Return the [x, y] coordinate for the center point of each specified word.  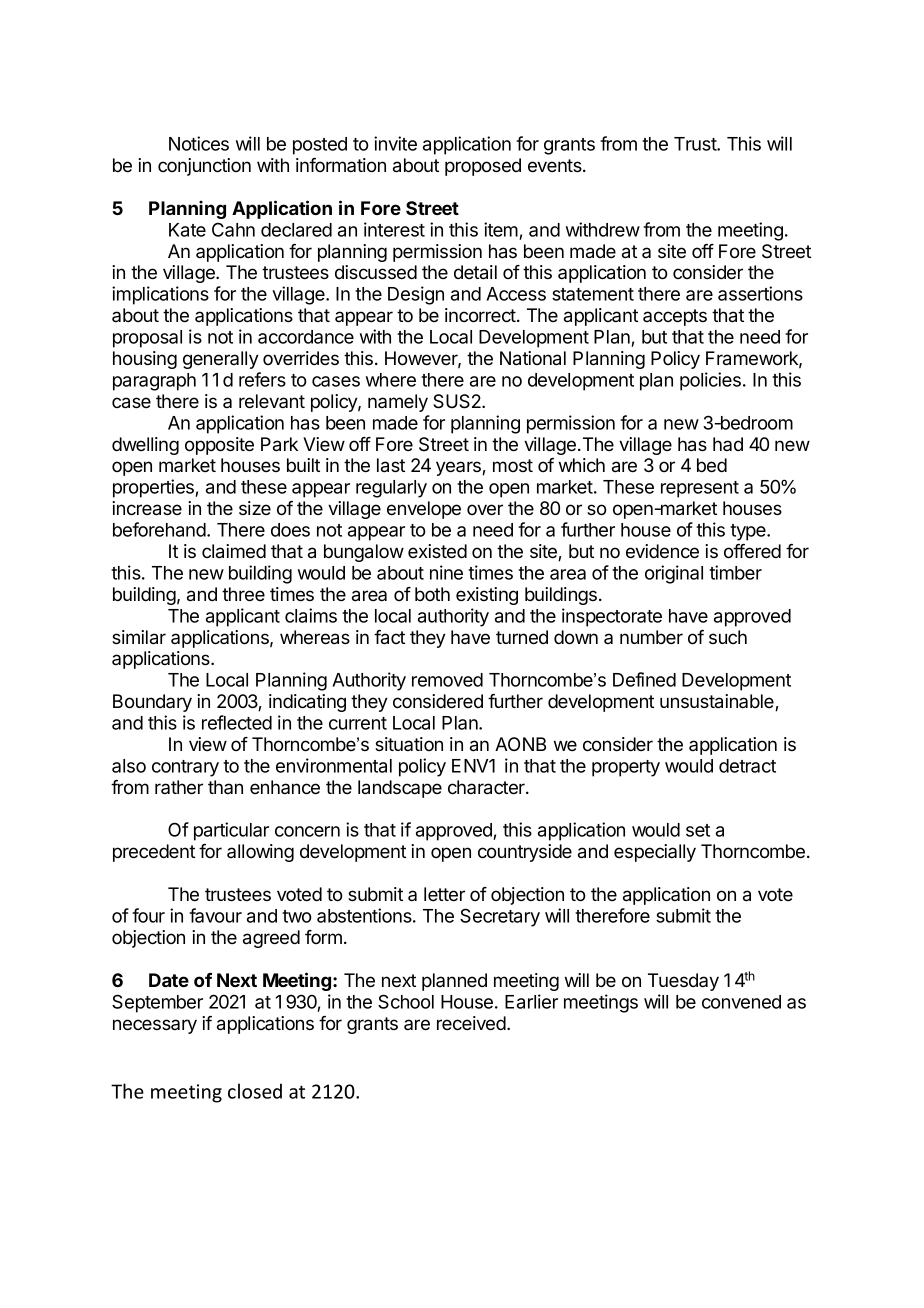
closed [255, 1091]
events [556, 165]
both [432, 594]
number [651, 637]
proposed [483, 167]
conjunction [204, 167]
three [243, 594]
